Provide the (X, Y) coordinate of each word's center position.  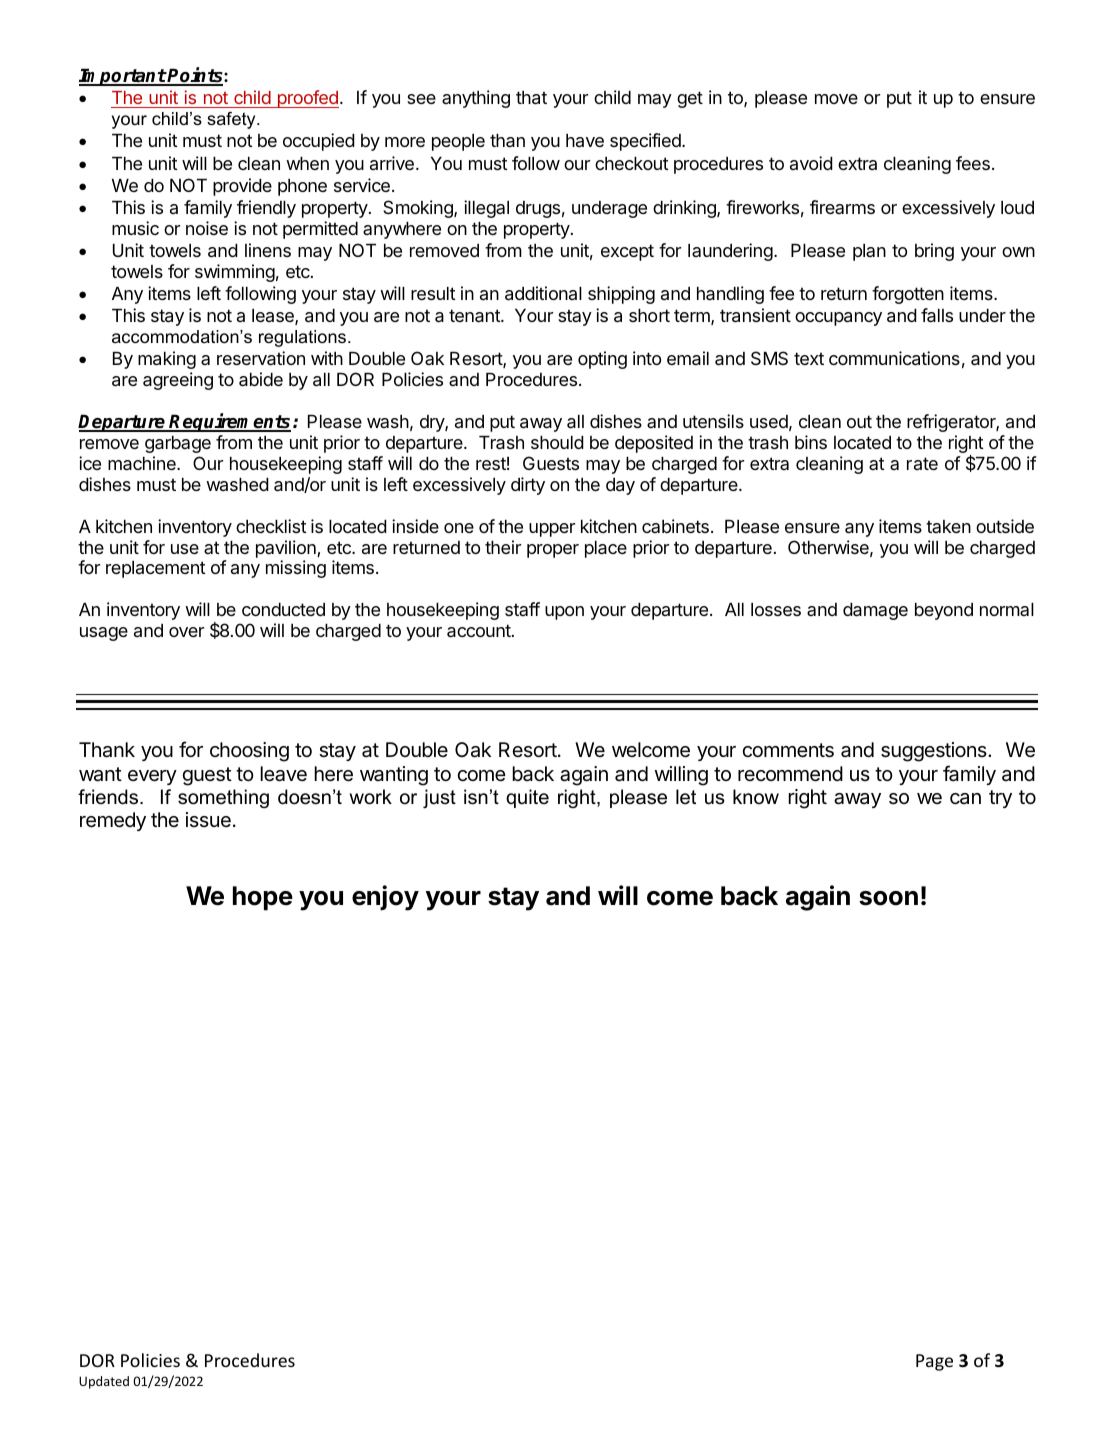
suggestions (935, 752)
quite (527, 798)
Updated (104, 1382)
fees (973, 163)
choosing (249, 752)
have (585, 140)
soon (888, 898)
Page (934, 1362)
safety (232, 120)
